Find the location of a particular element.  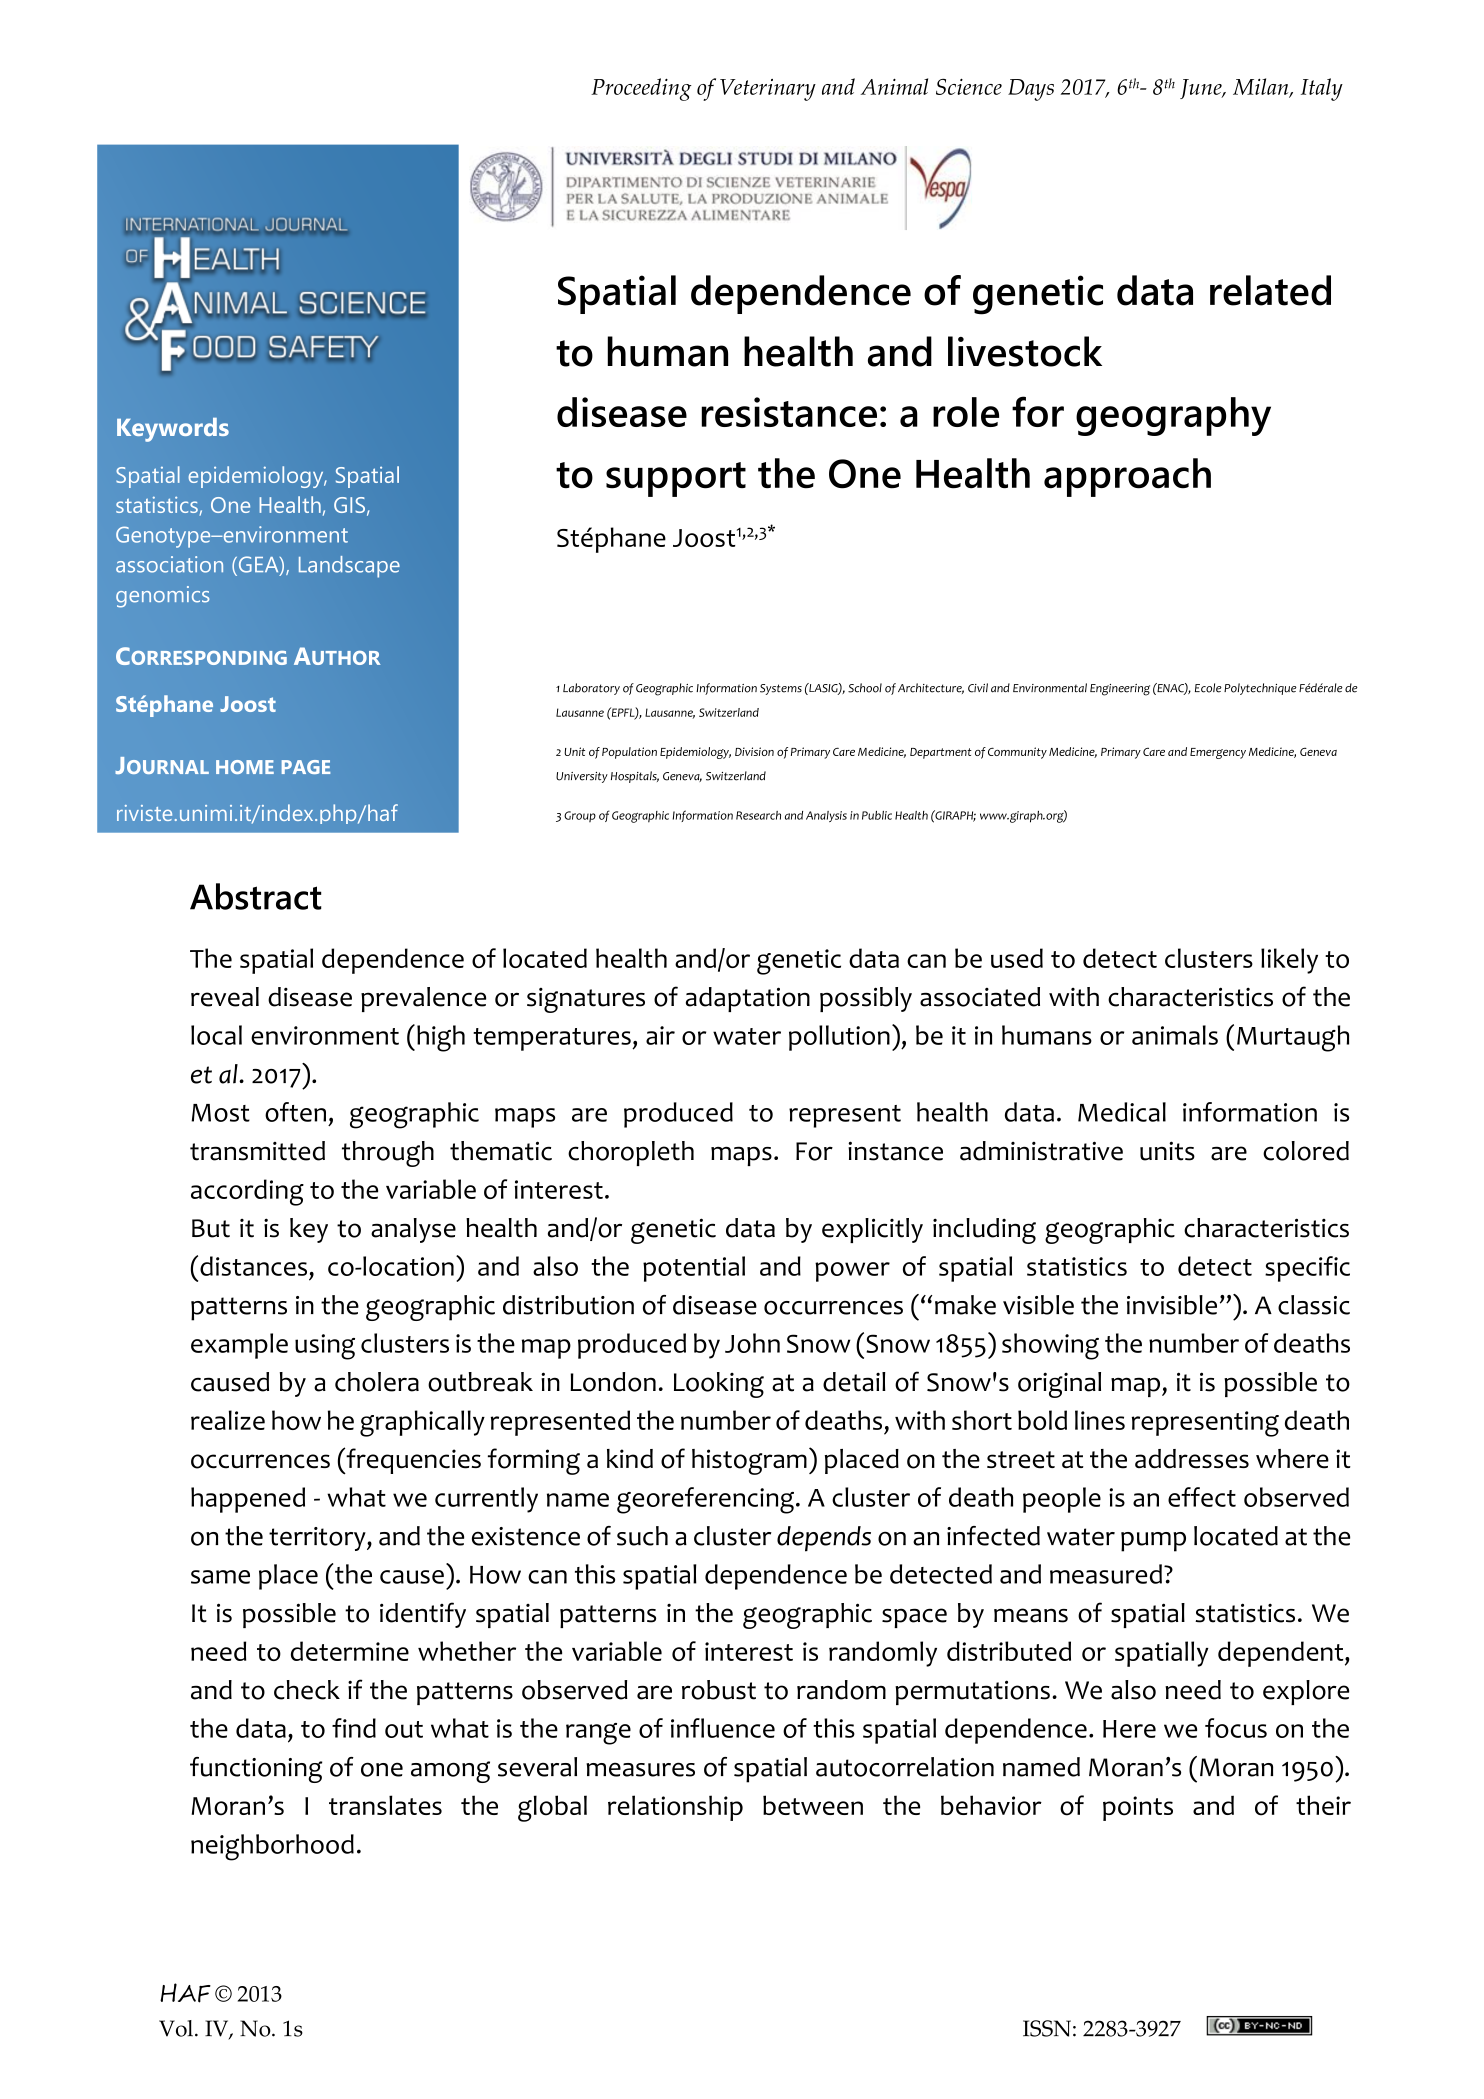

Proceeding is located at coordinates (641, 89).
